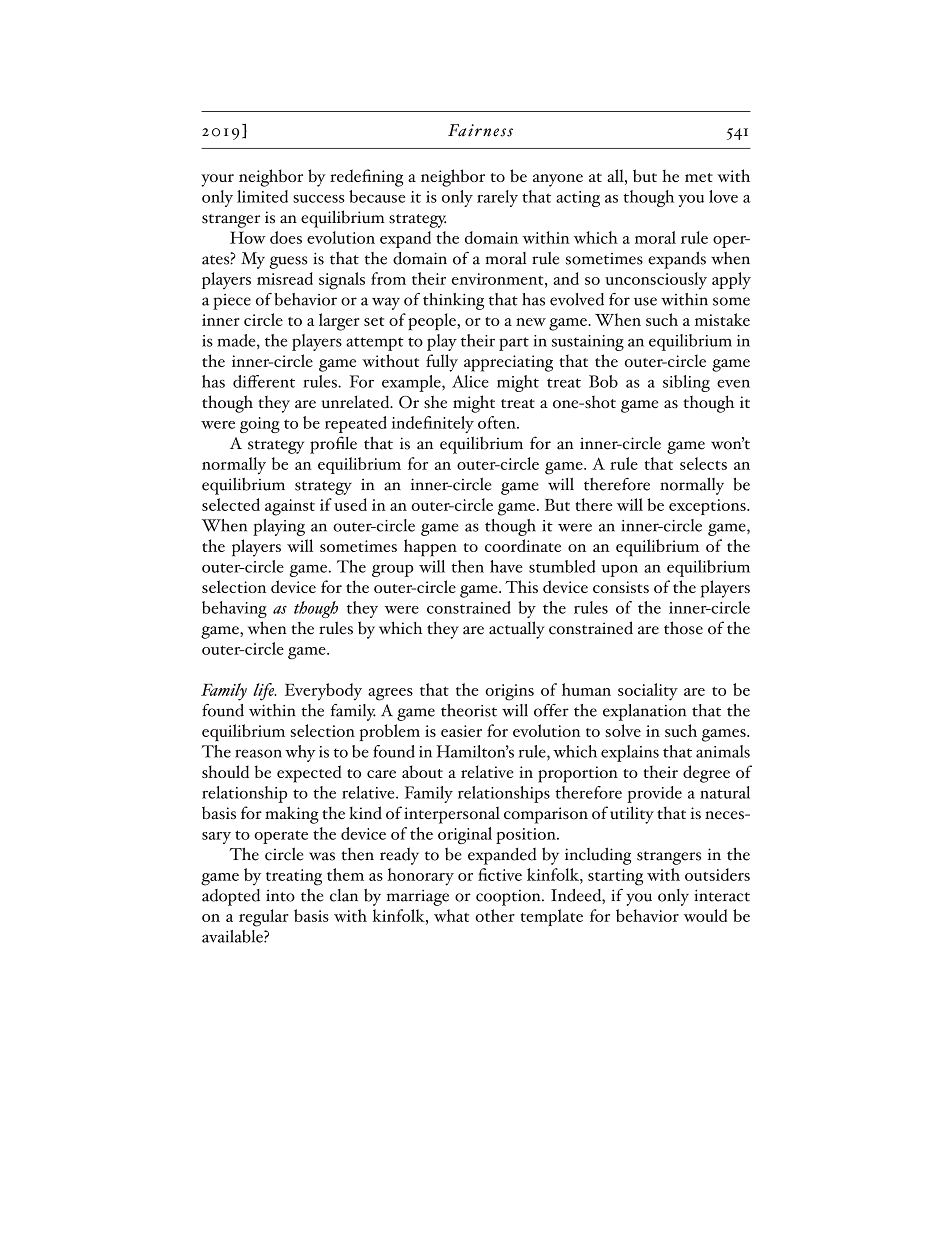  What do you see at coordinates (498, 422) in the document?
I see `often` at bounding box center [498, 422].
